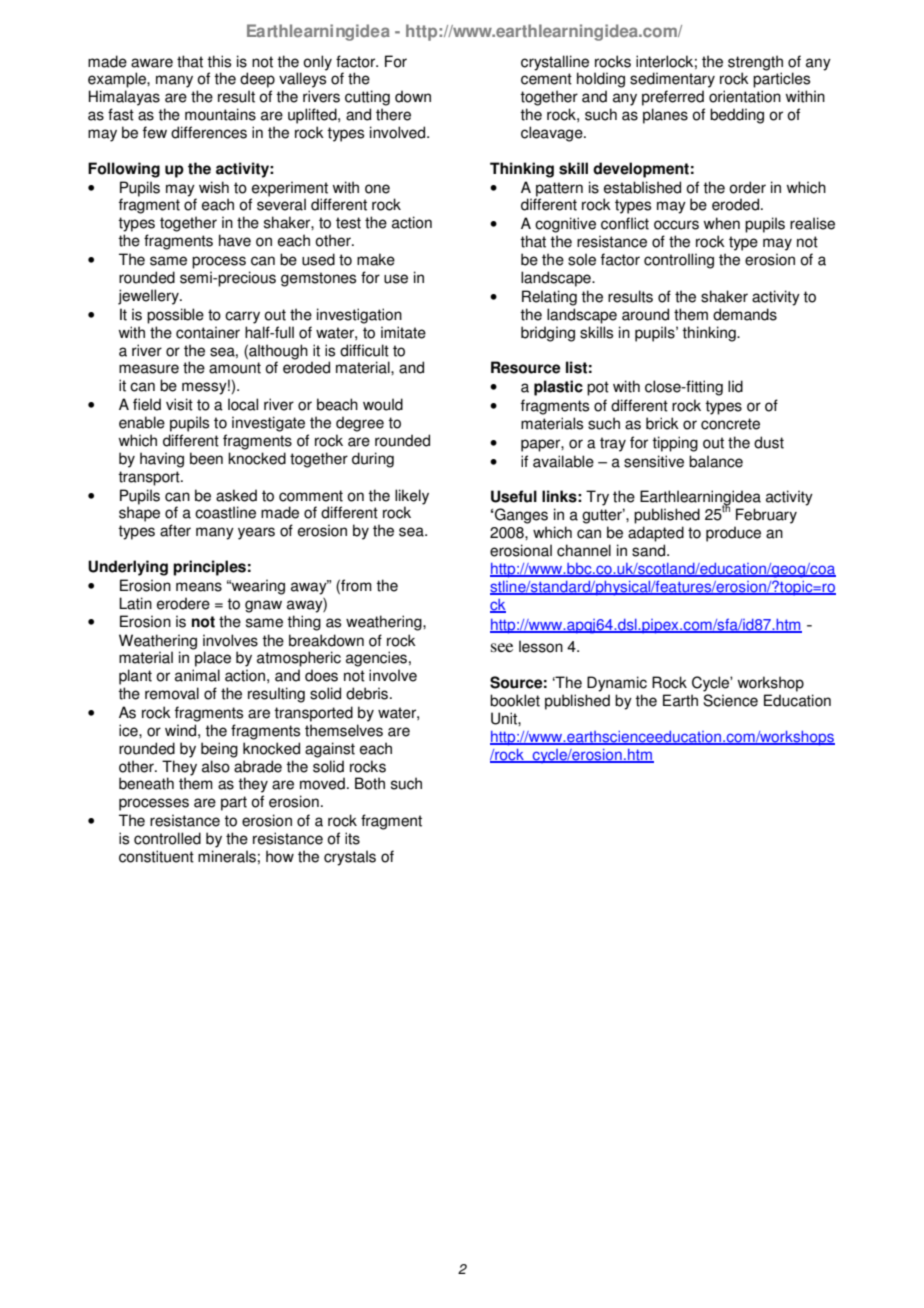  What do you see at coordinates (546, 79) in the image?
I see `cement` at bounding box center [546, 79].
